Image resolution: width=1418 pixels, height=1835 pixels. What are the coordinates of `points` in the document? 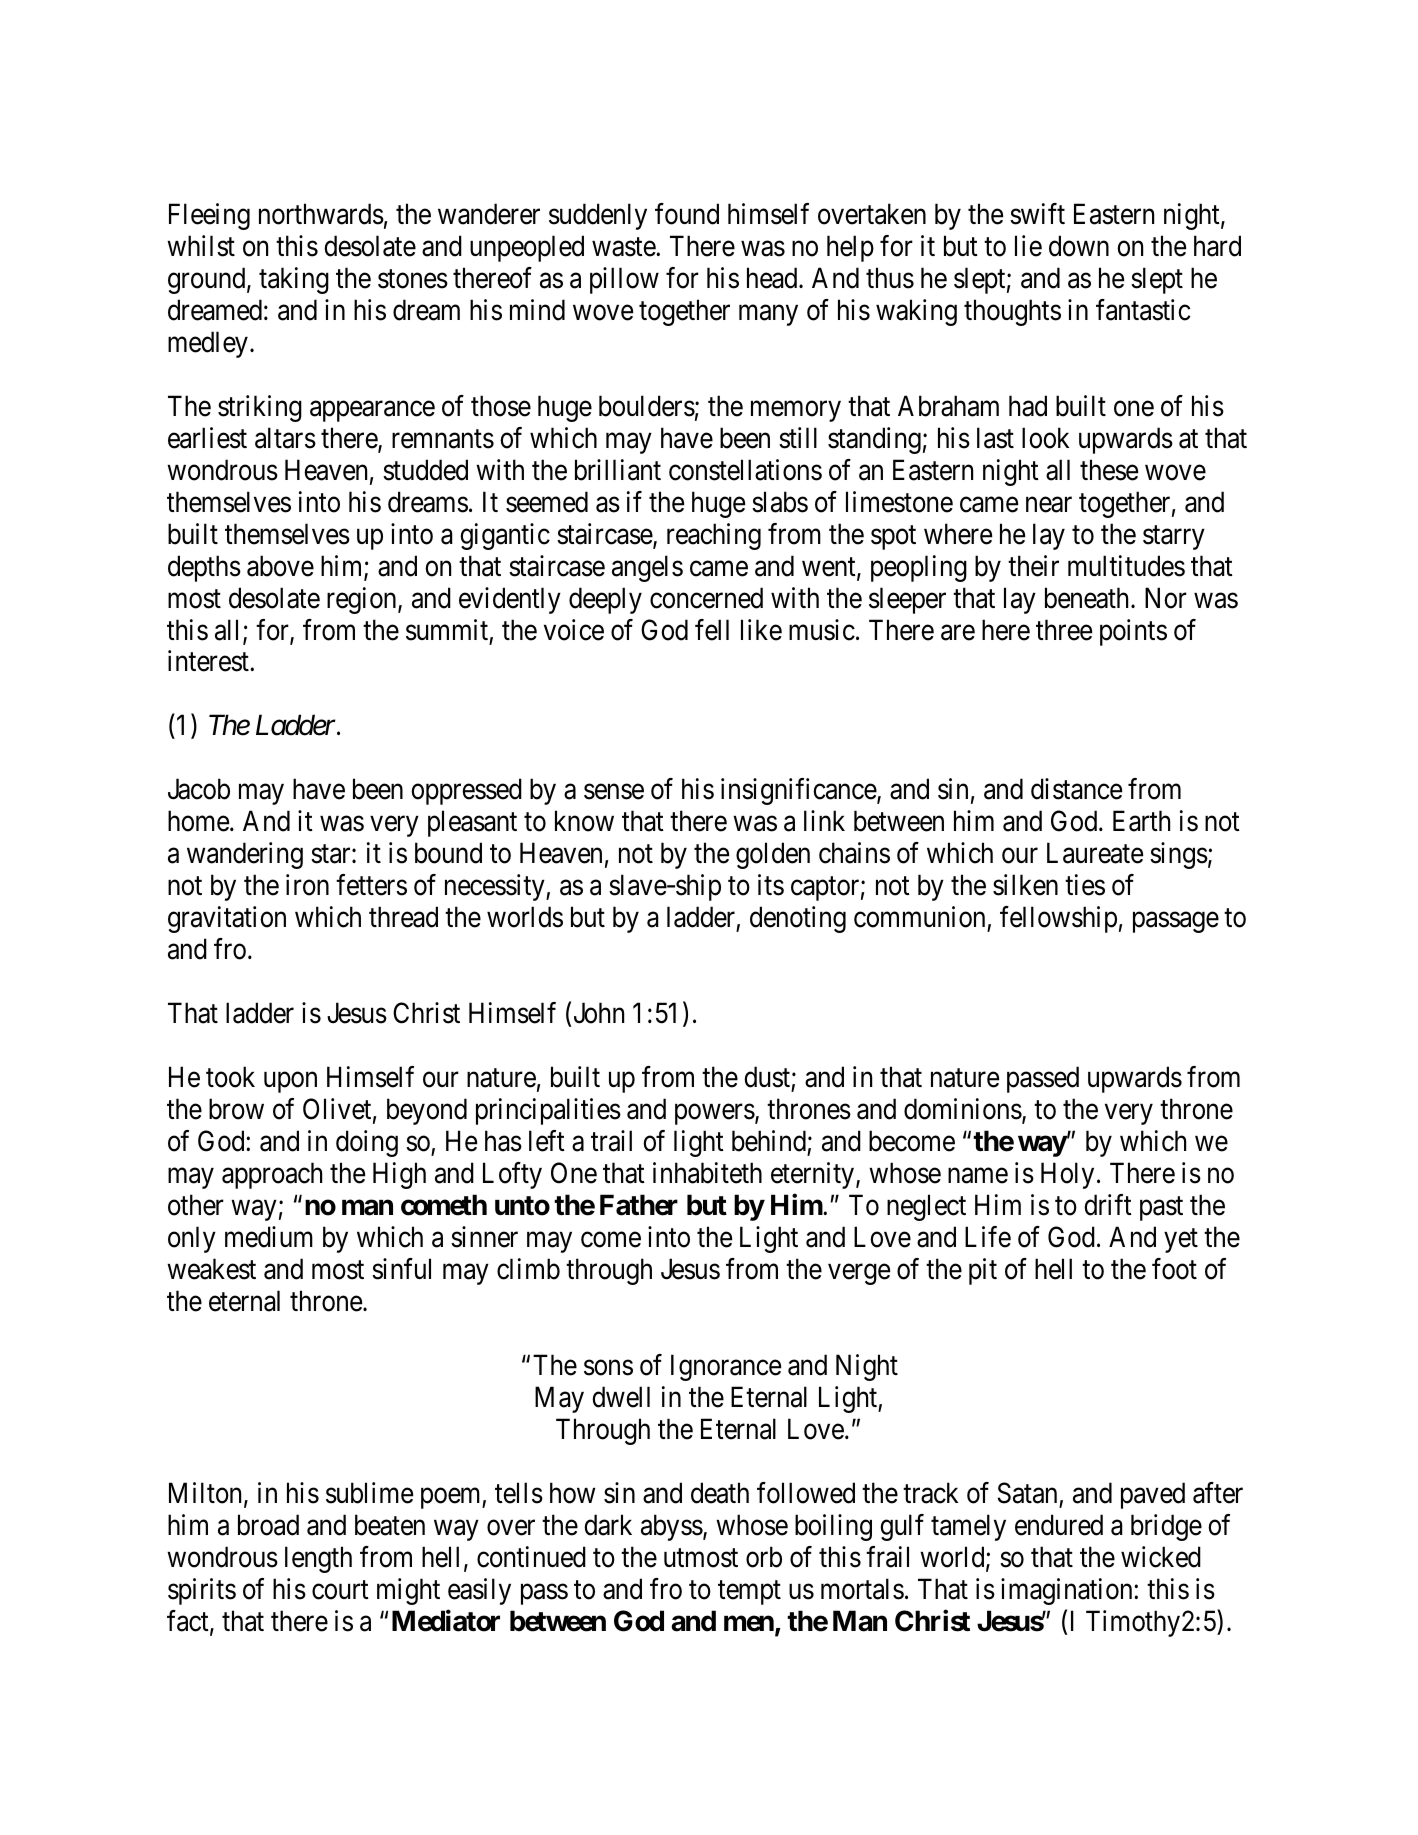 It's located at (1133, 632).
